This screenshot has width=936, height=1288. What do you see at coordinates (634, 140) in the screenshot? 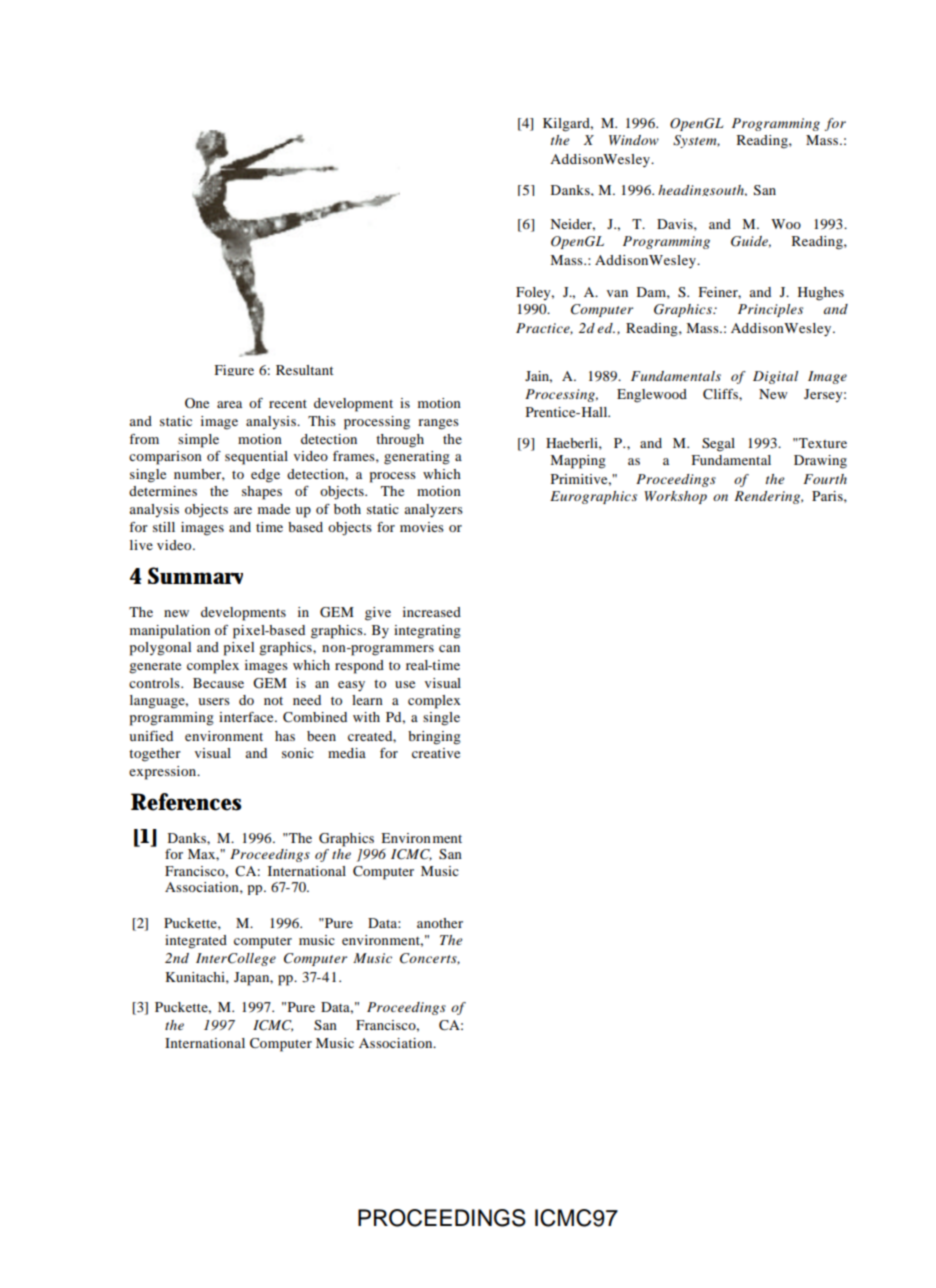
I see `Window` at bounding box center [634, 140].
